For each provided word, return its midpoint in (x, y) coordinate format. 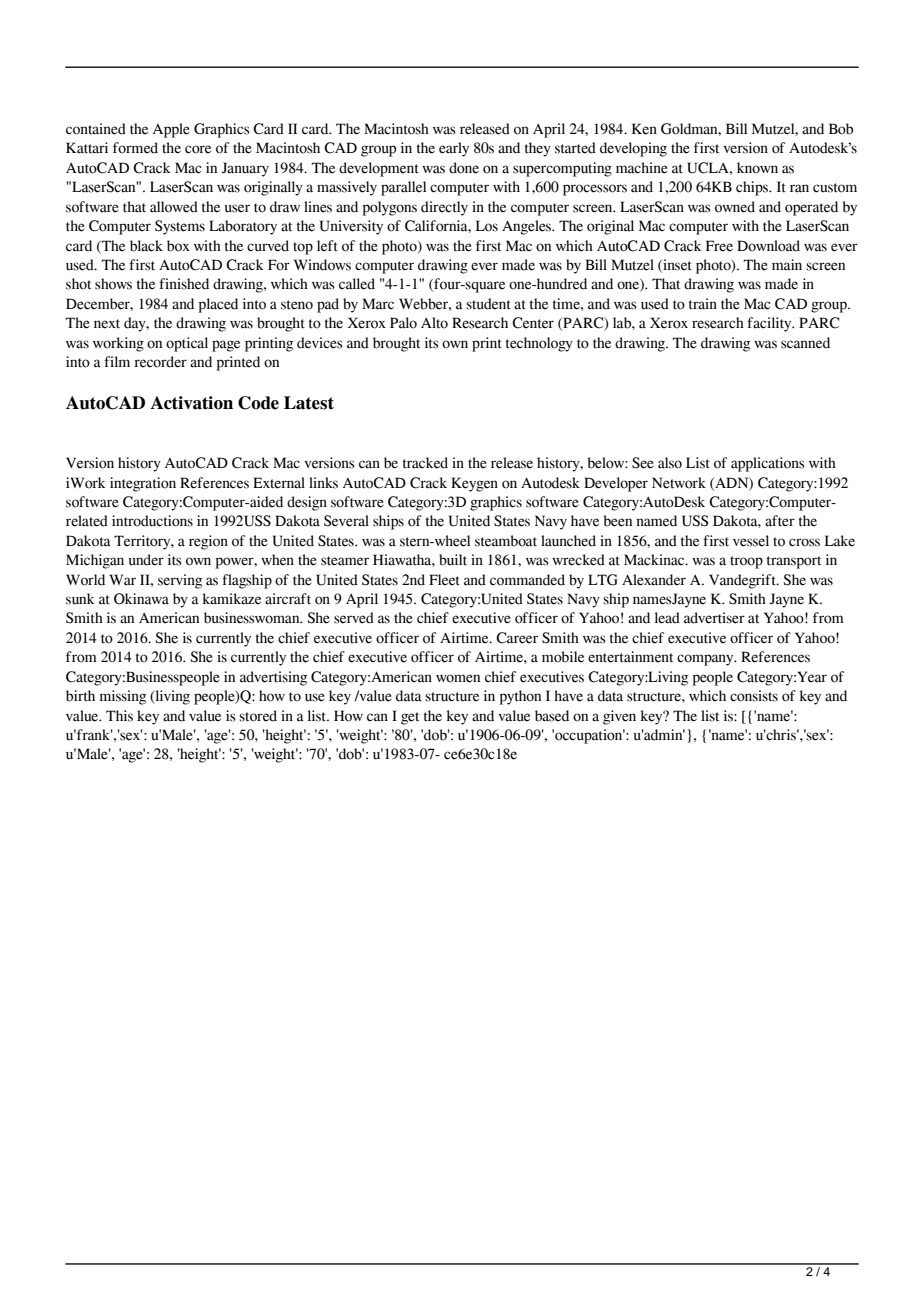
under (146, 560)
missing (123, 697)
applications (768, 464)
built (453, 560)
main (787, 265)
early (454, 149)
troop (746, 562)
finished (184, 284)
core (198, 149)
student (488, 304)
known (757, 168)
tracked (425, 463)
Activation (191, 403)
